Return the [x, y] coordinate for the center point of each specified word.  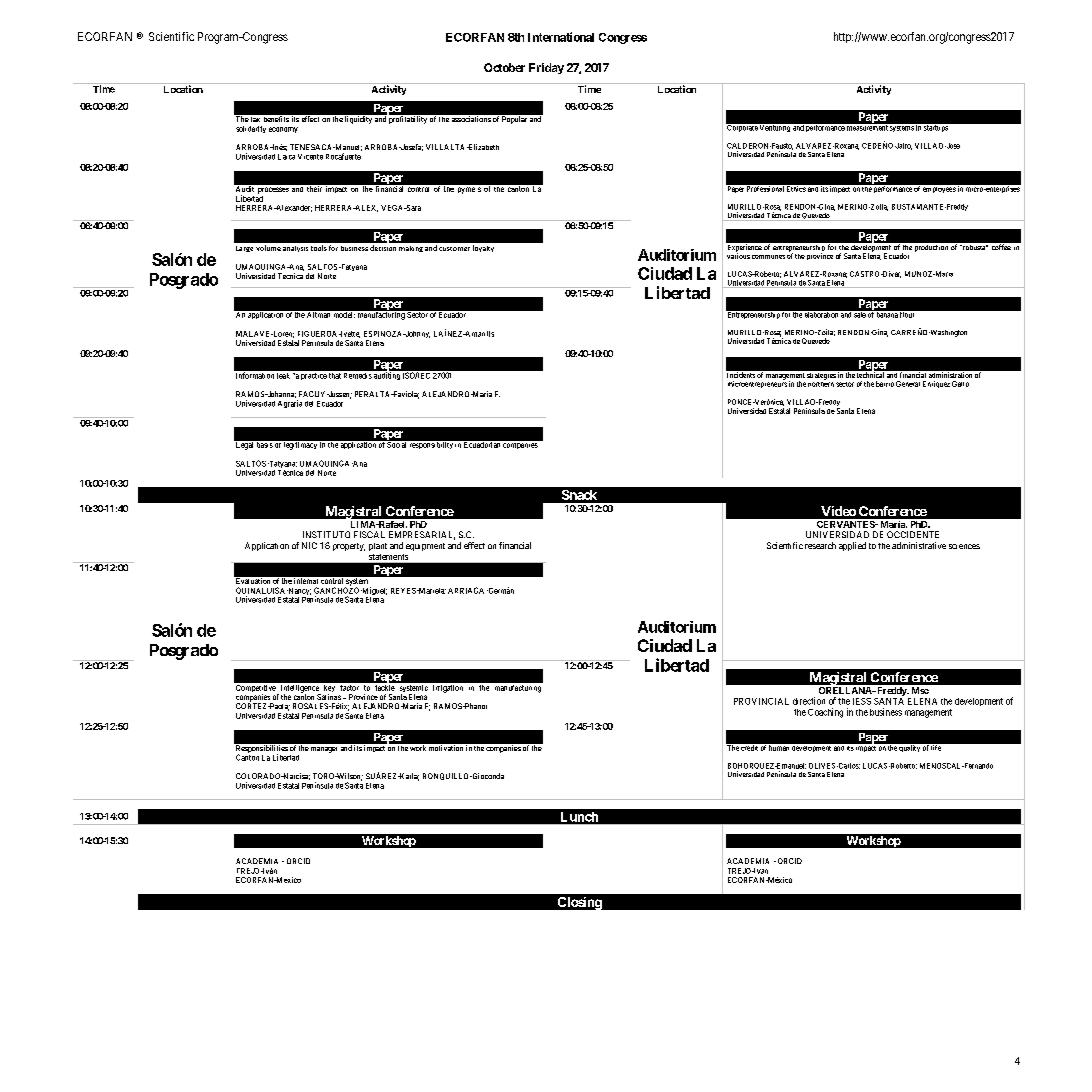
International [561, 37]
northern [821, 383]
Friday [546, 68]
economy [283, 130]
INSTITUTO [326, 534]
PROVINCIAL [761, 701]
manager [324, 750]
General [908, 384]
